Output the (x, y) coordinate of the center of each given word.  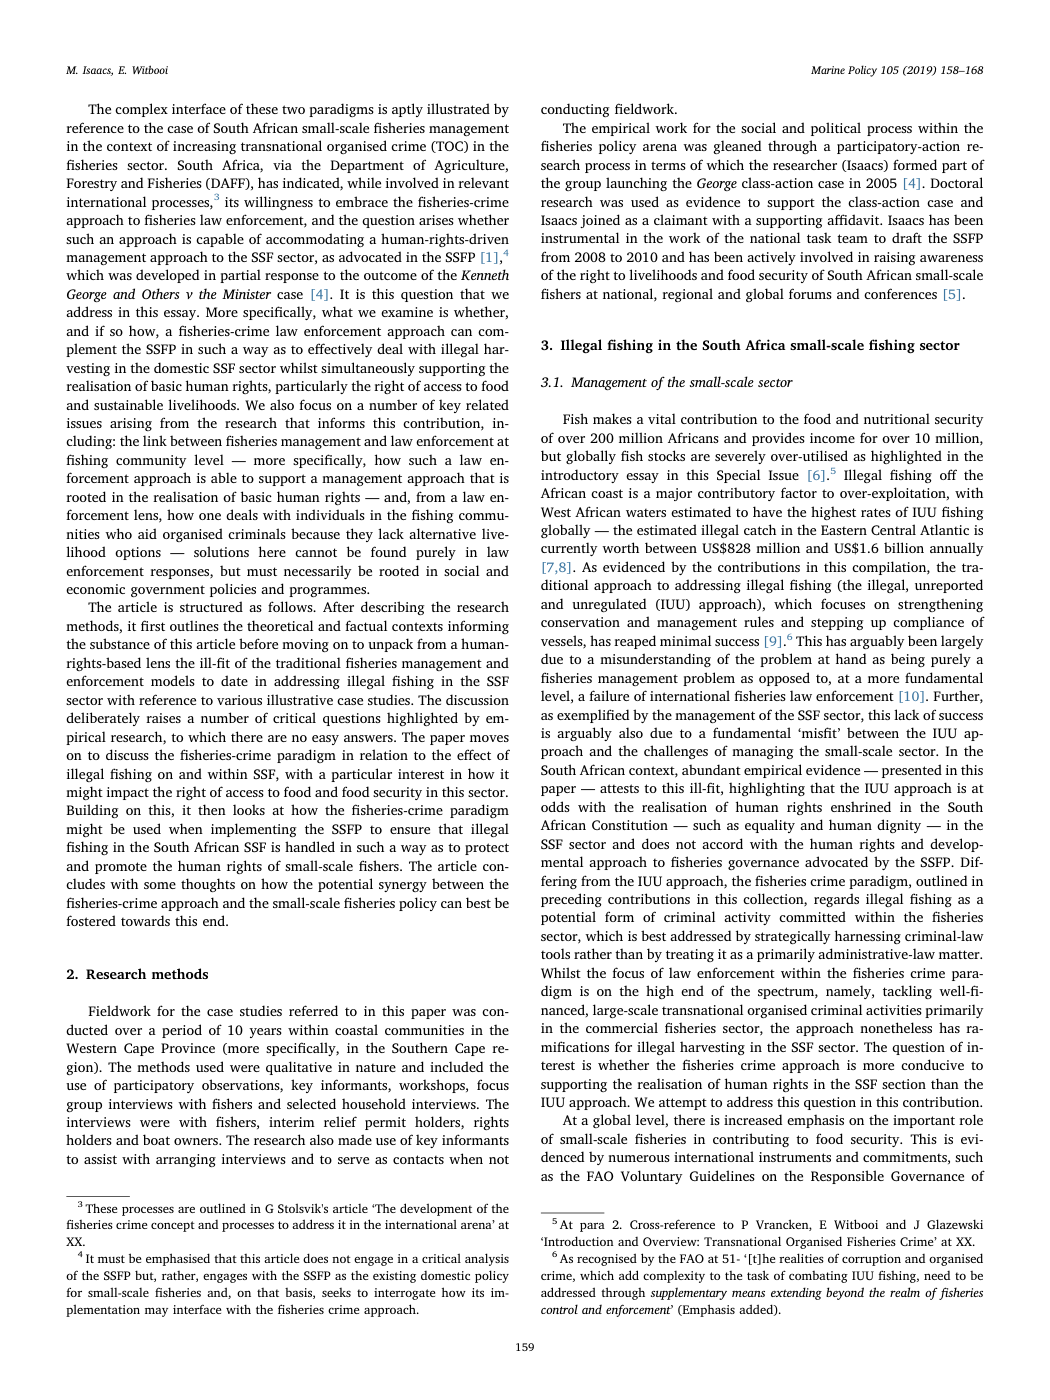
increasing (204, 147)
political (836, 129)
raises (163, 718)
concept (173, 1226)
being (908, 660)
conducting (575, 110)
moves (489, 738)
